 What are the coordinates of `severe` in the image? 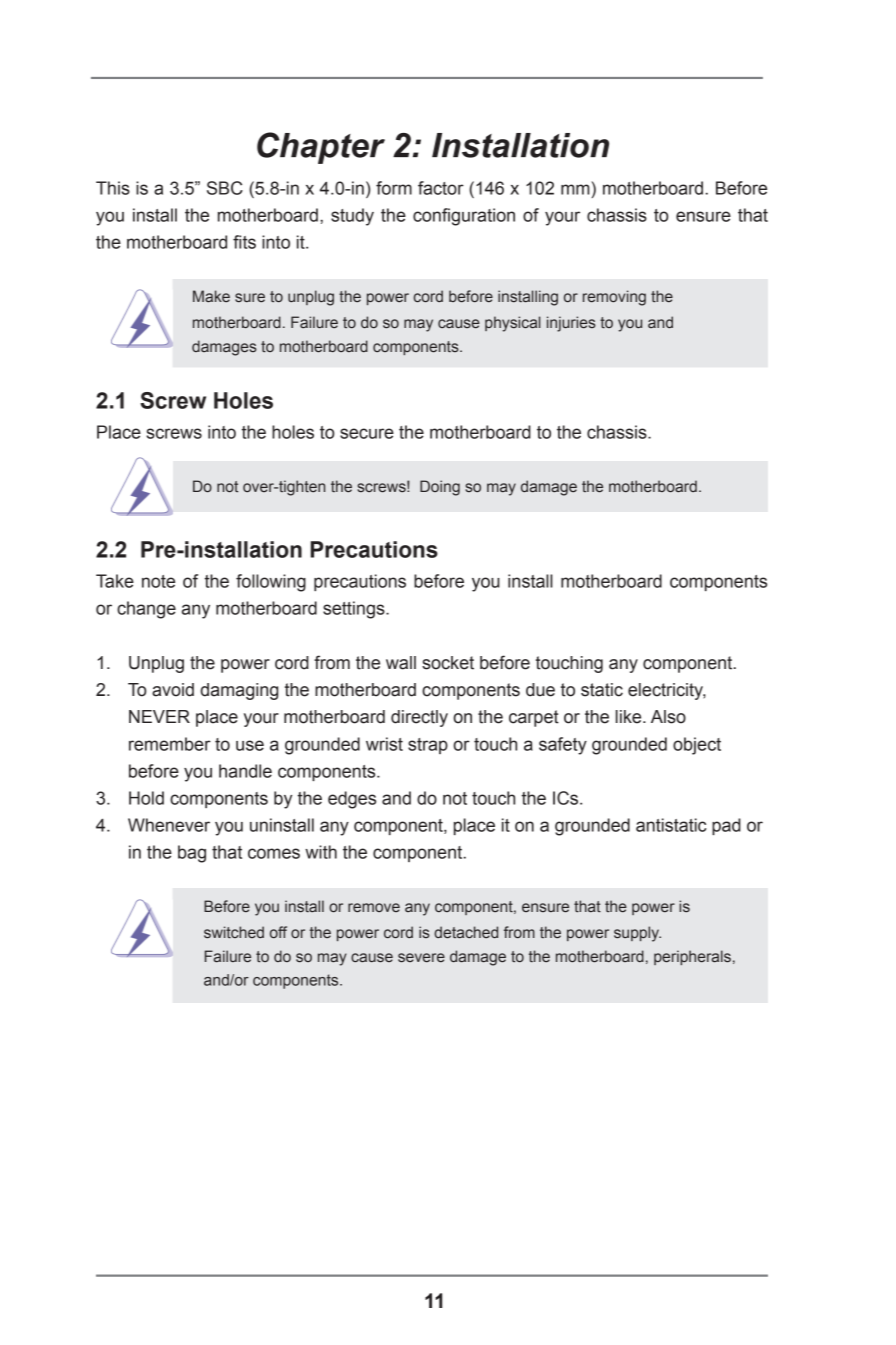 It's located at (421, 958).
